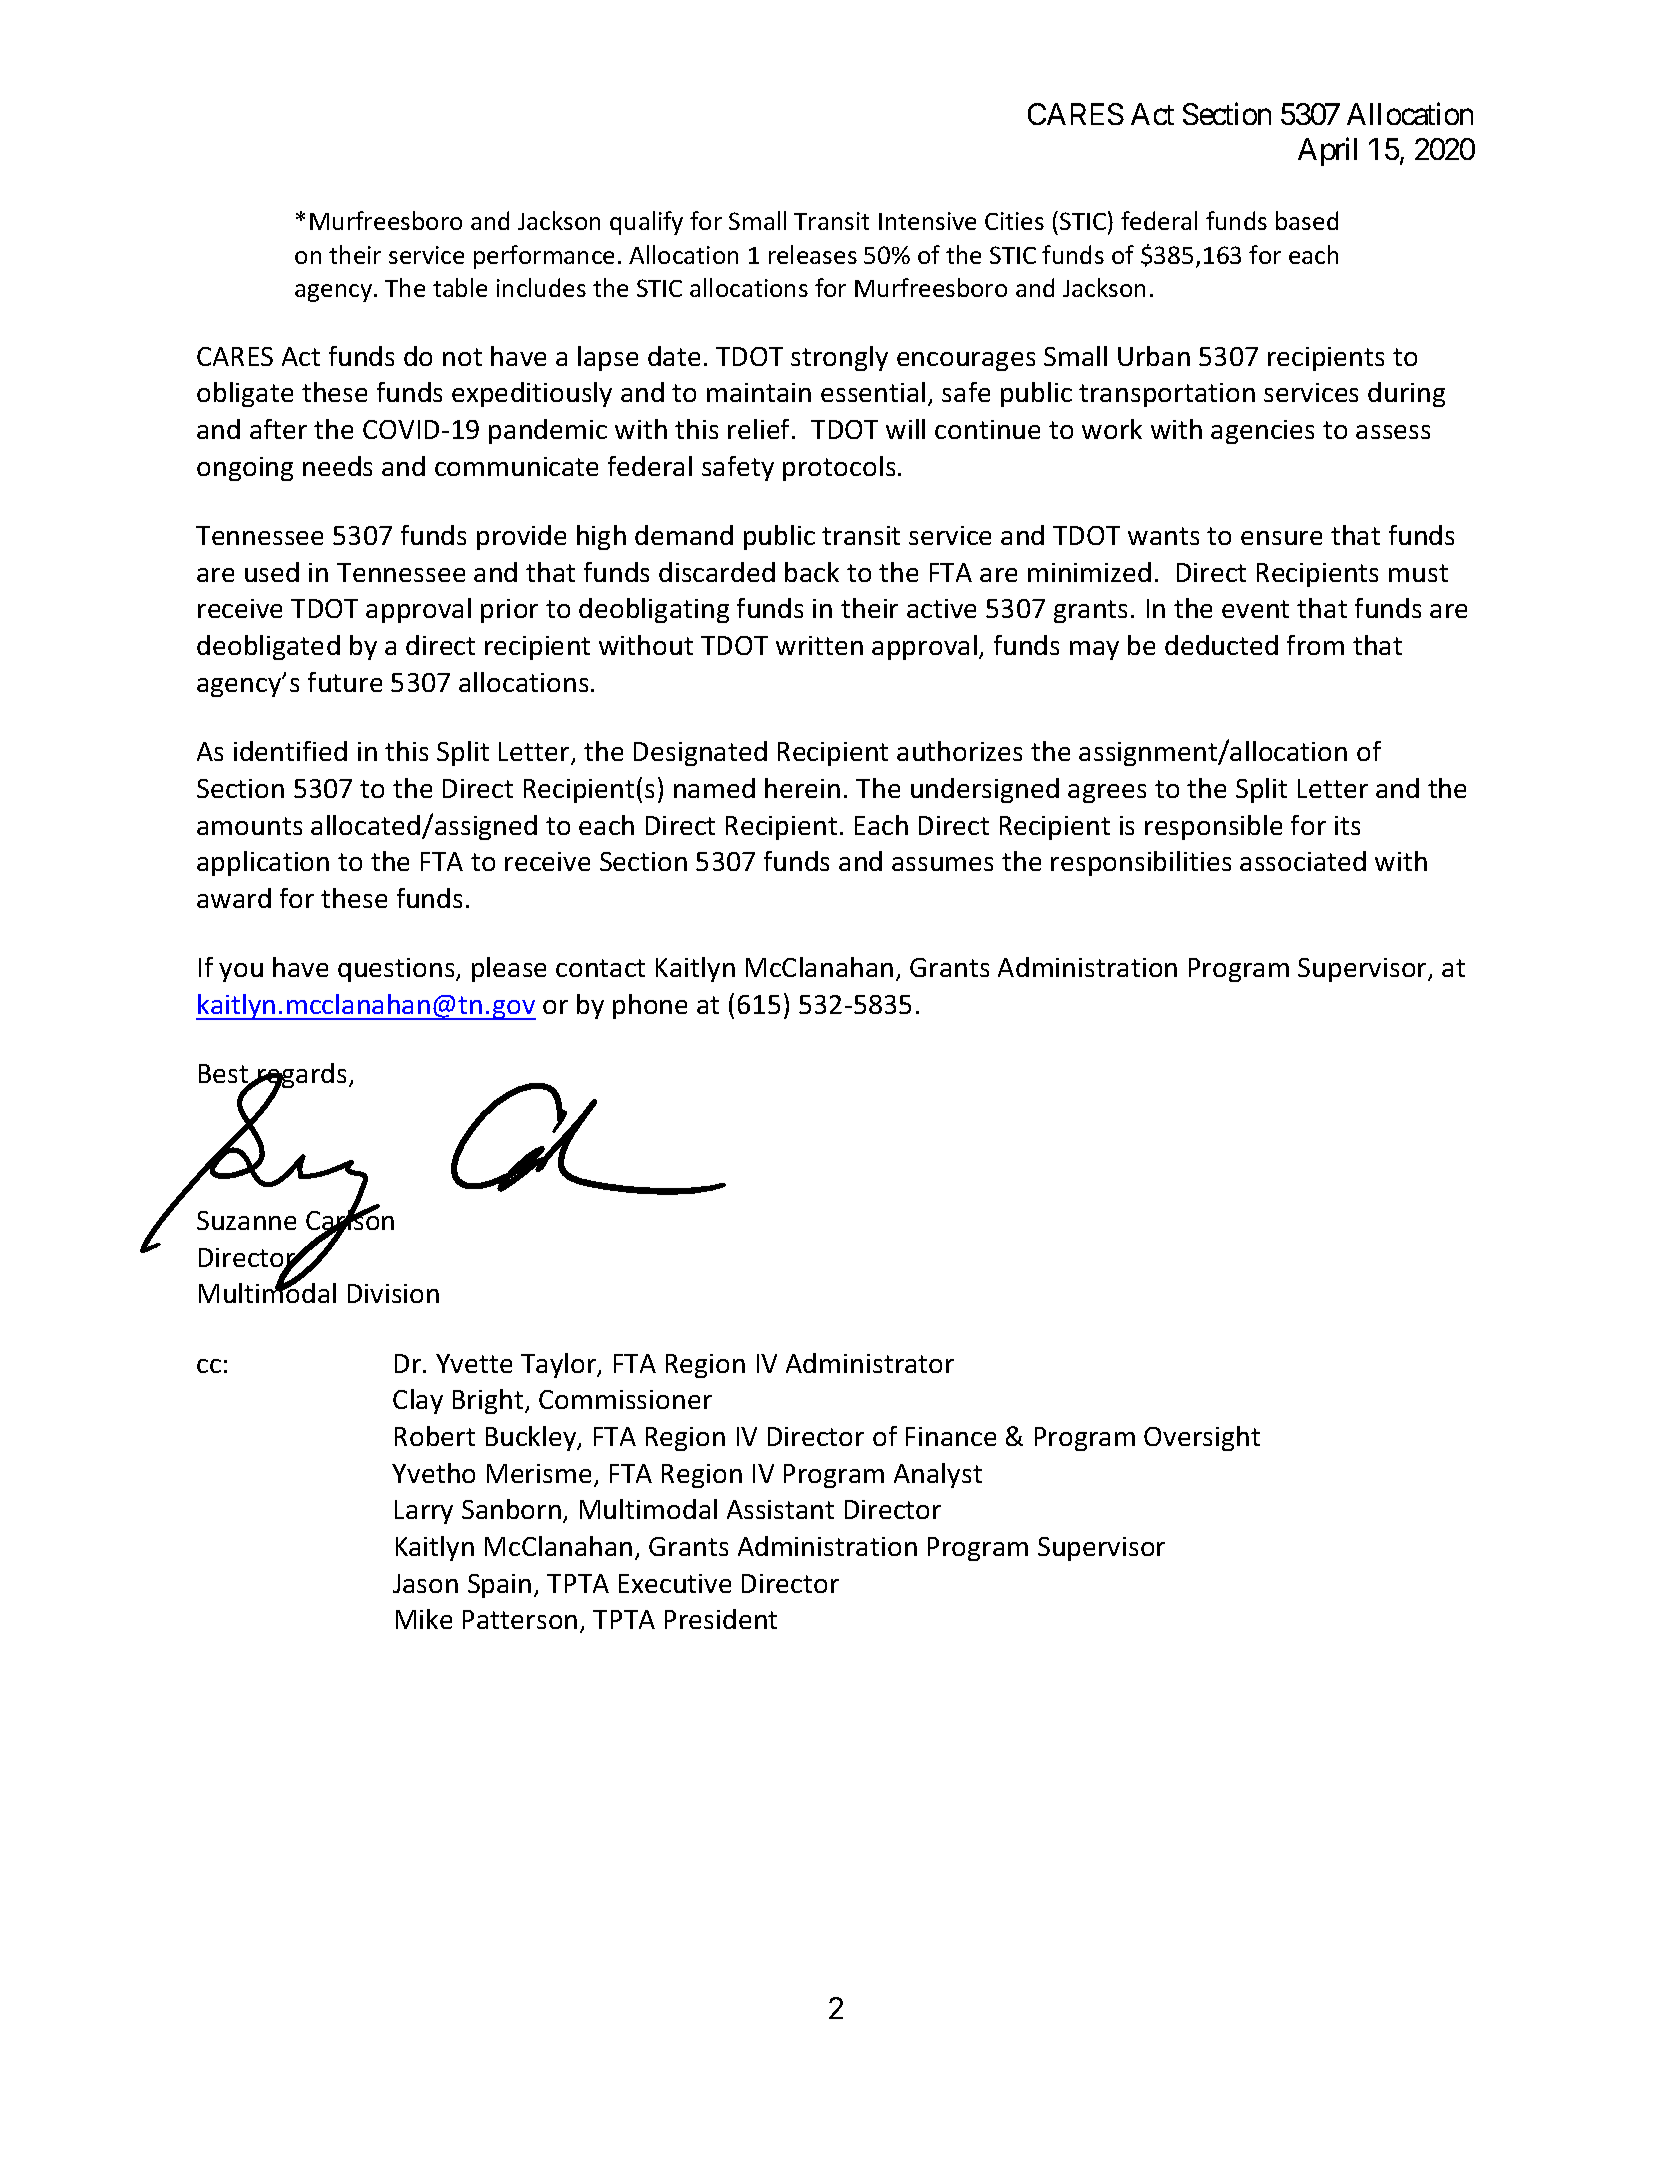  What do you see at coordinates (225, 1075) in the screenshot?
I see `Best` at bounding box center [225, 1075].
